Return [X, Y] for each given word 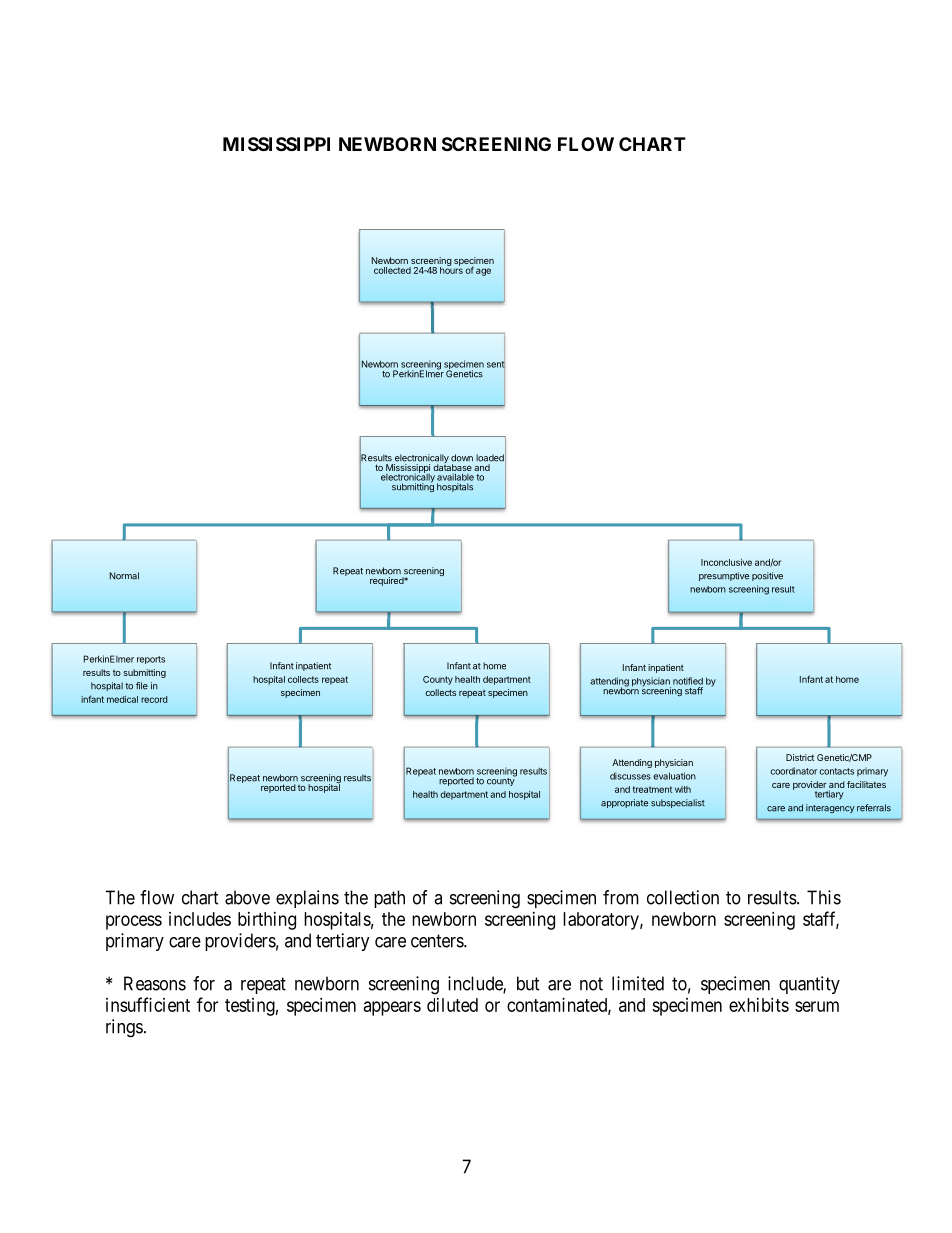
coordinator [794, 771]
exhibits [759, 1005]
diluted [452, 1005]
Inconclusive [726, 562]
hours [451, 269]
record [154, 699]
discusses [630, 776]
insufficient [148, 1004]
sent [496, 364]
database [452, 466]
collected [392, 270]
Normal [124, 576]
